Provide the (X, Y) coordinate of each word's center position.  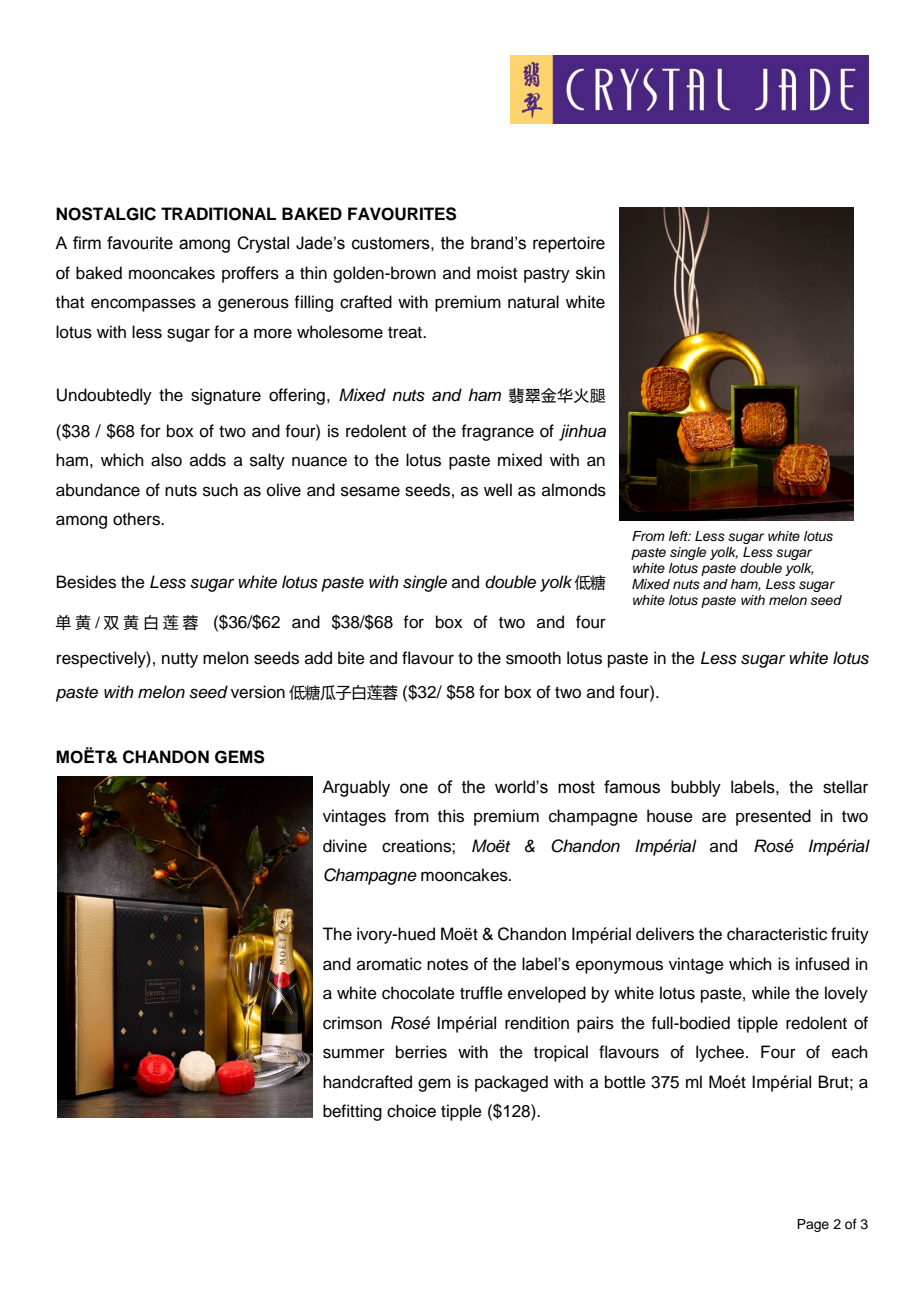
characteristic (777, 934)
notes (447, 965)
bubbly (696, 788)
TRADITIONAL (218, 214)
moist (497, 273)
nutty (180, 660)
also (166, 460)
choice (411, 1111)
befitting (352, 1112)
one (414, 788)
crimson (352, 1023)
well (498, 490)
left (680, 536)
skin (590, 273)
